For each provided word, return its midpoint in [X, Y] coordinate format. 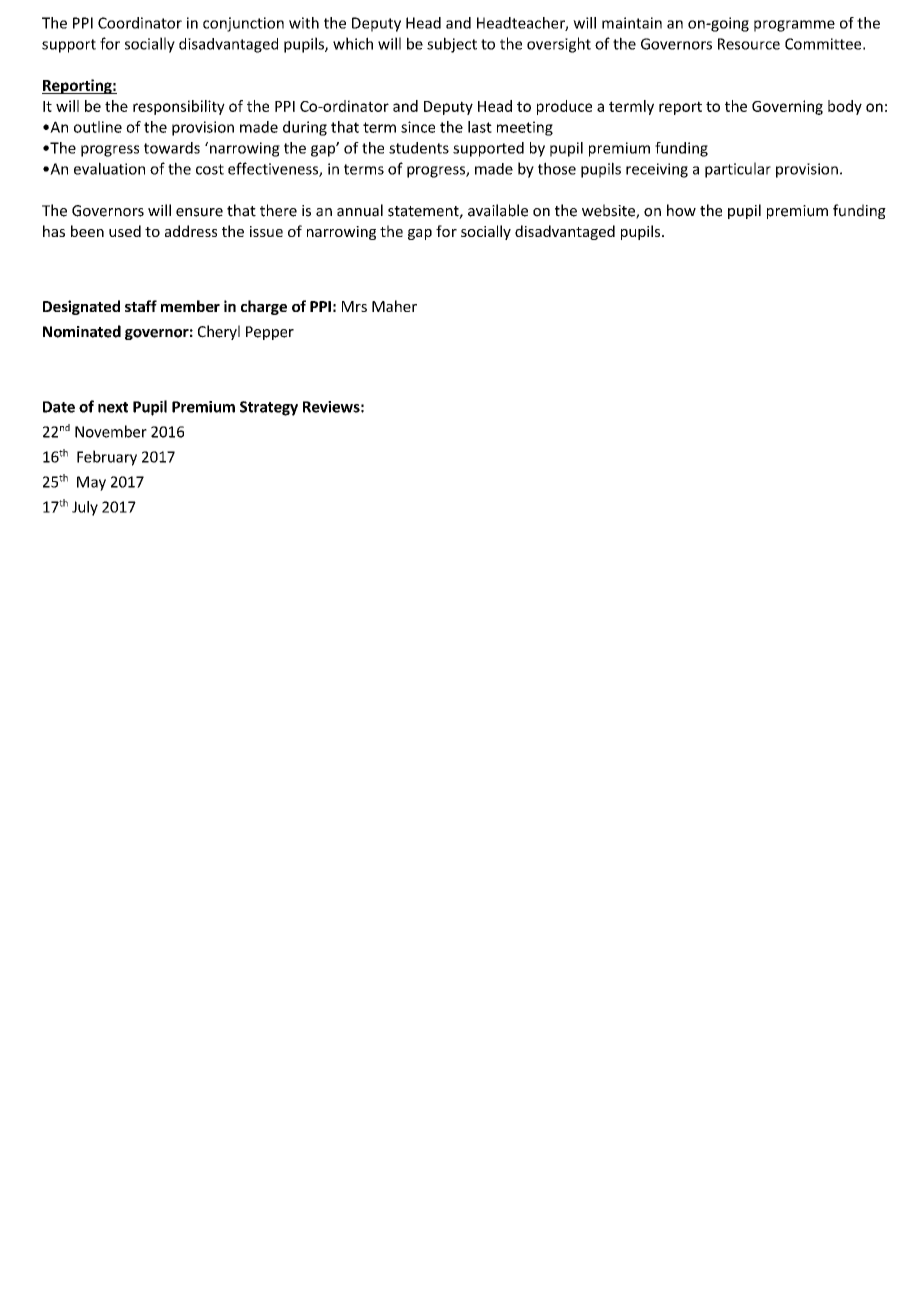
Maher [394, 306]
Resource [749, 44]
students [419, 148]
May [91, 483]
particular [738, 170]
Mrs [354, 306]
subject [452, 45]
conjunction [243, 24]
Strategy [269, 408]
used [125, 231]
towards [172, 148]
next [113, 407]
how [681, 210]
